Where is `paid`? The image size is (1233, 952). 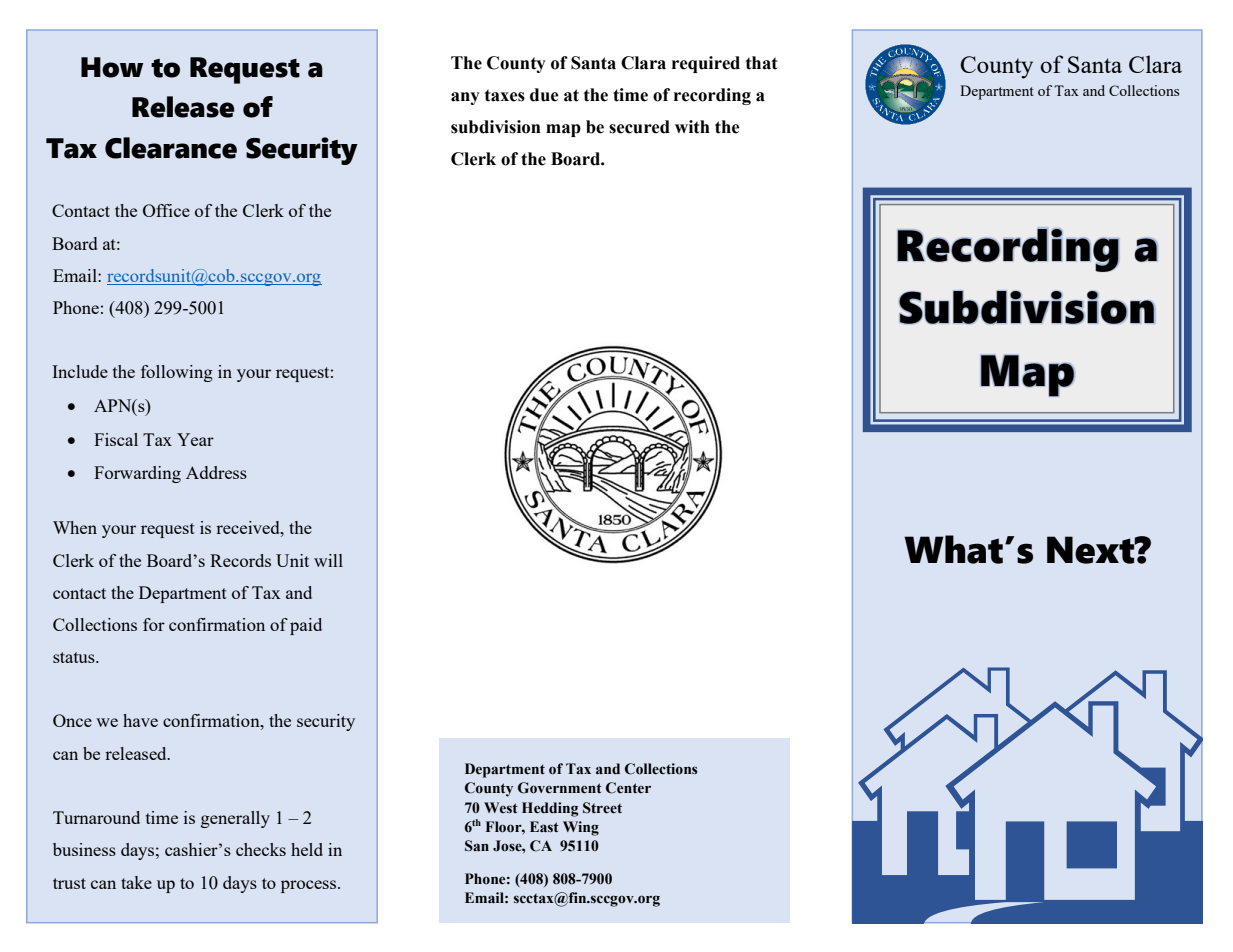 paid is located at coordinates (306, 626).
